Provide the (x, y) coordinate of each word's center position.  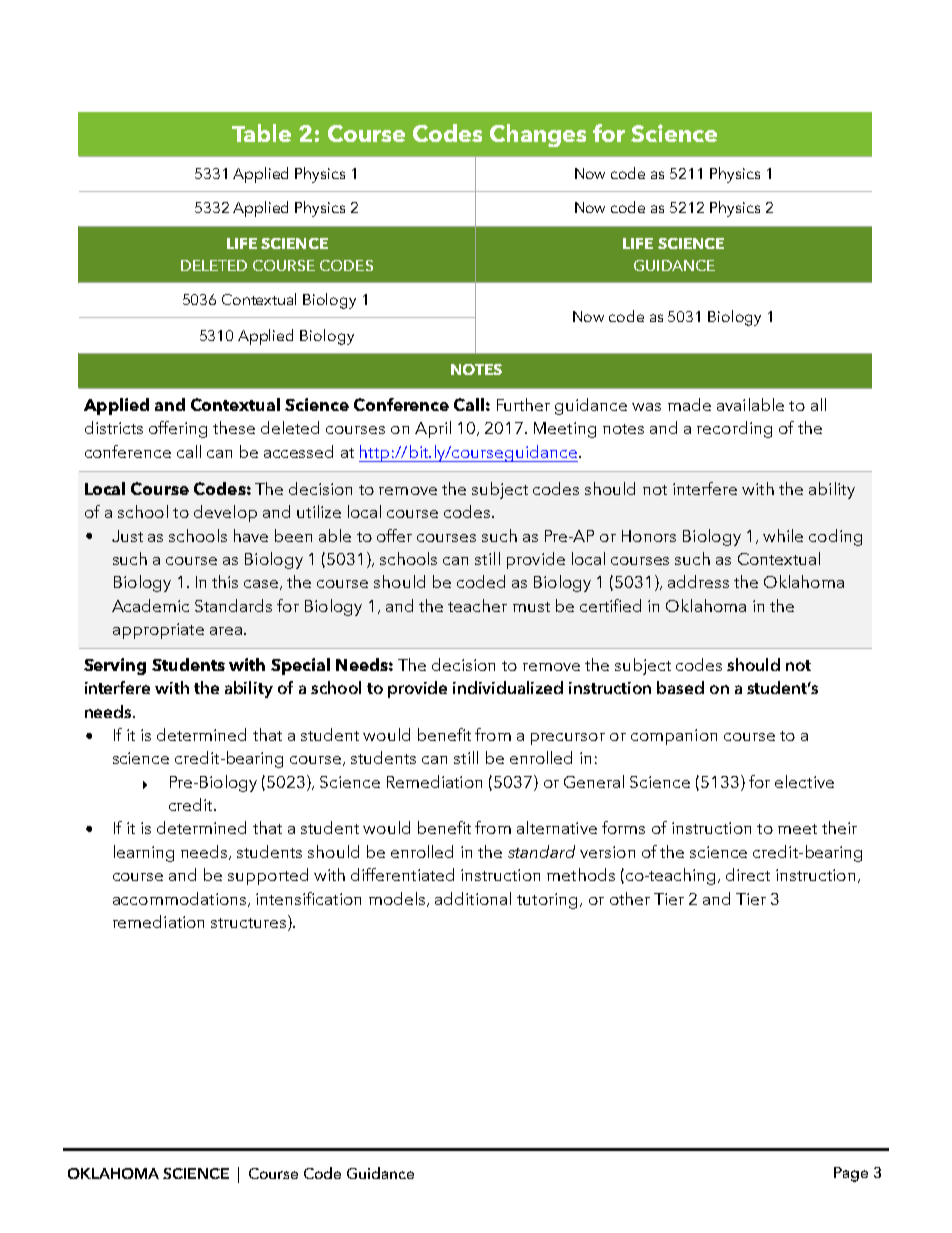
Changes (538, 135)
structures (250, 923)
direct (748, 874)
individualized (508, 687)
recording (734, 429)
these (234, 427)
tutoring (547, 901)
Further (523, 404)
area (226, 631)
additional (473, 898)
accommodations (181, 899)
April (433, 429)
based (680, 687)
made (689, 404)
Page (851, 1174)
